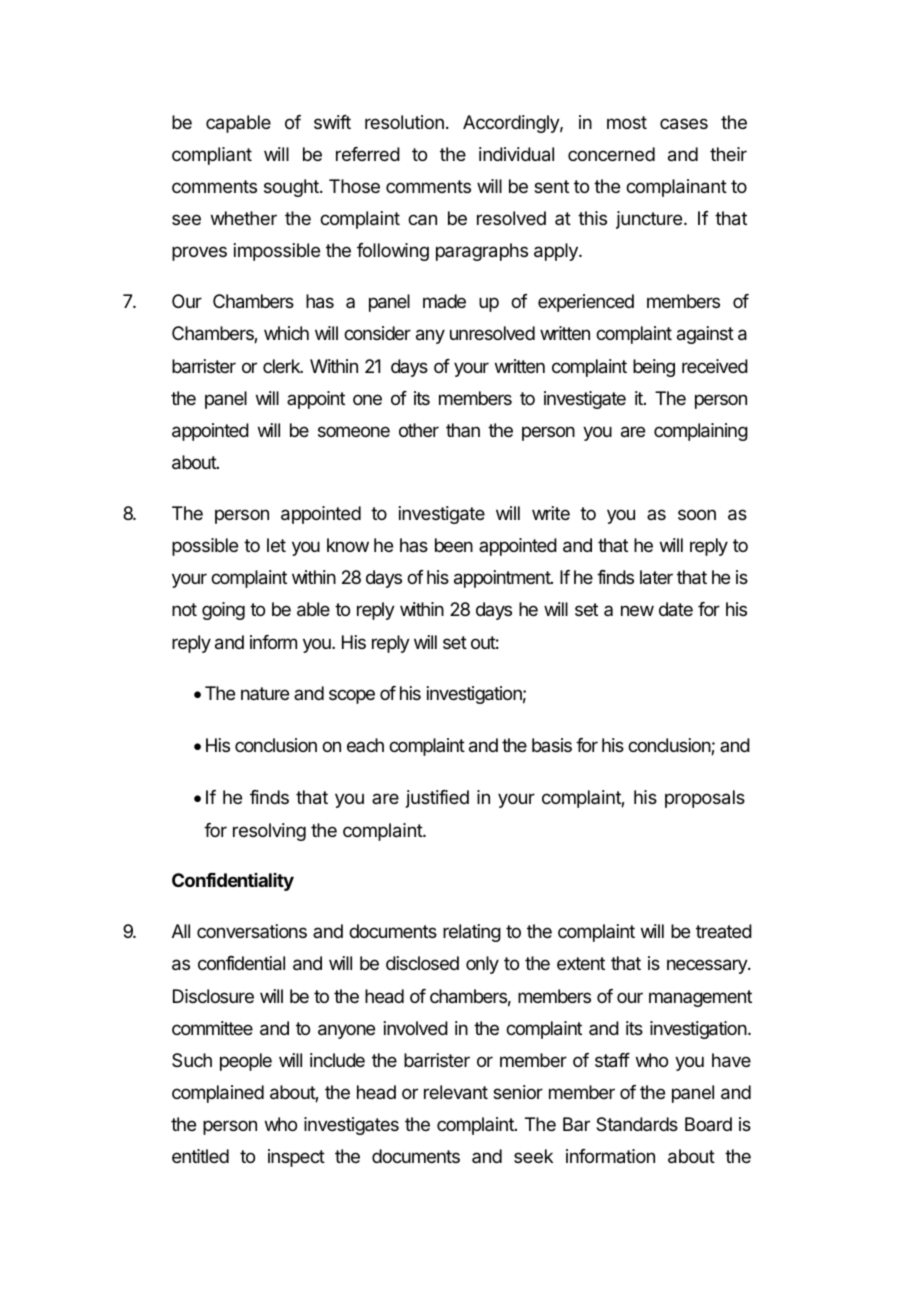  Describe the element at coordinates (472, 933) in the page. I see `relating` at that location.
